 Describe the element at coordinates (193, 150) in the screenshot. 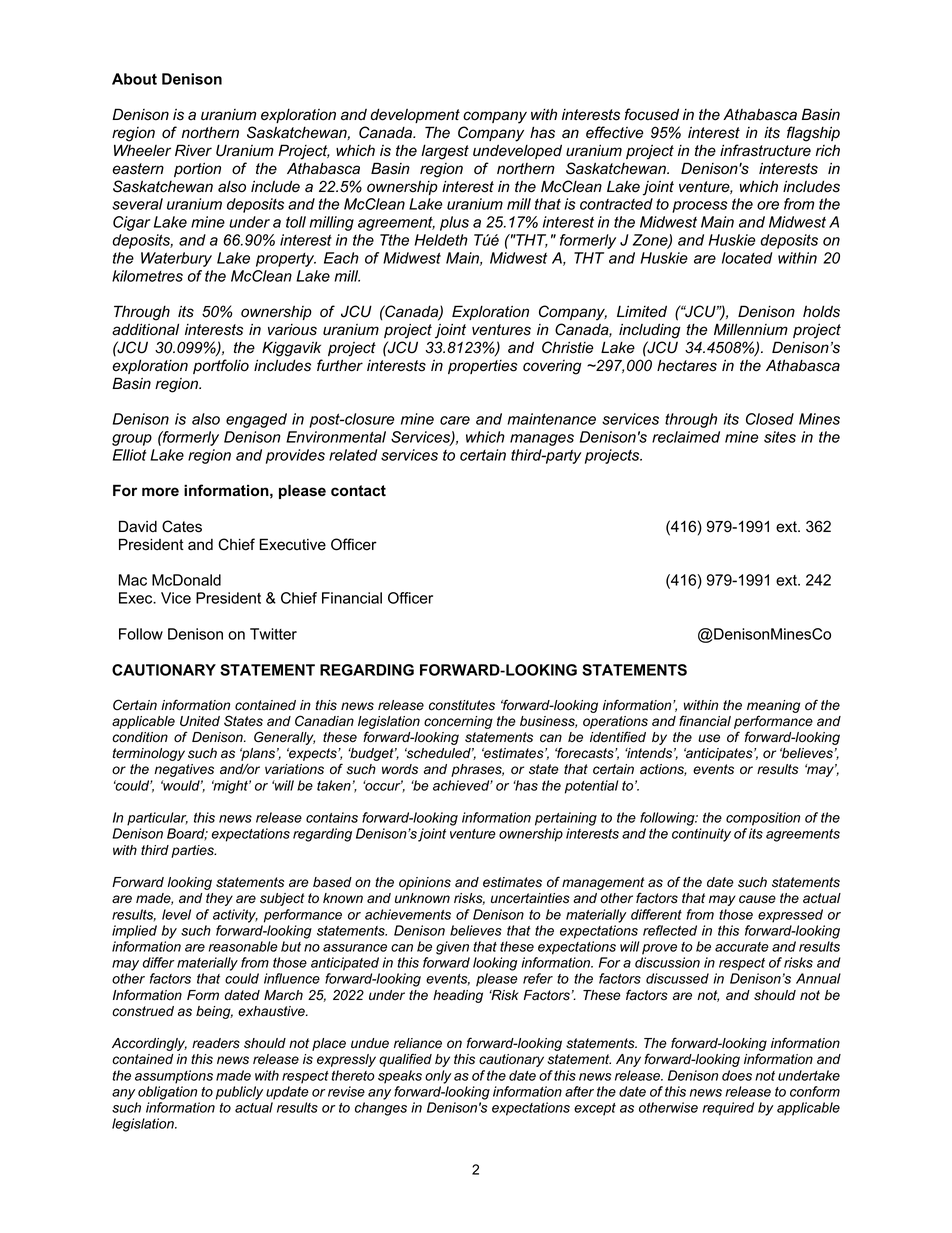

I see `River` at that location.
